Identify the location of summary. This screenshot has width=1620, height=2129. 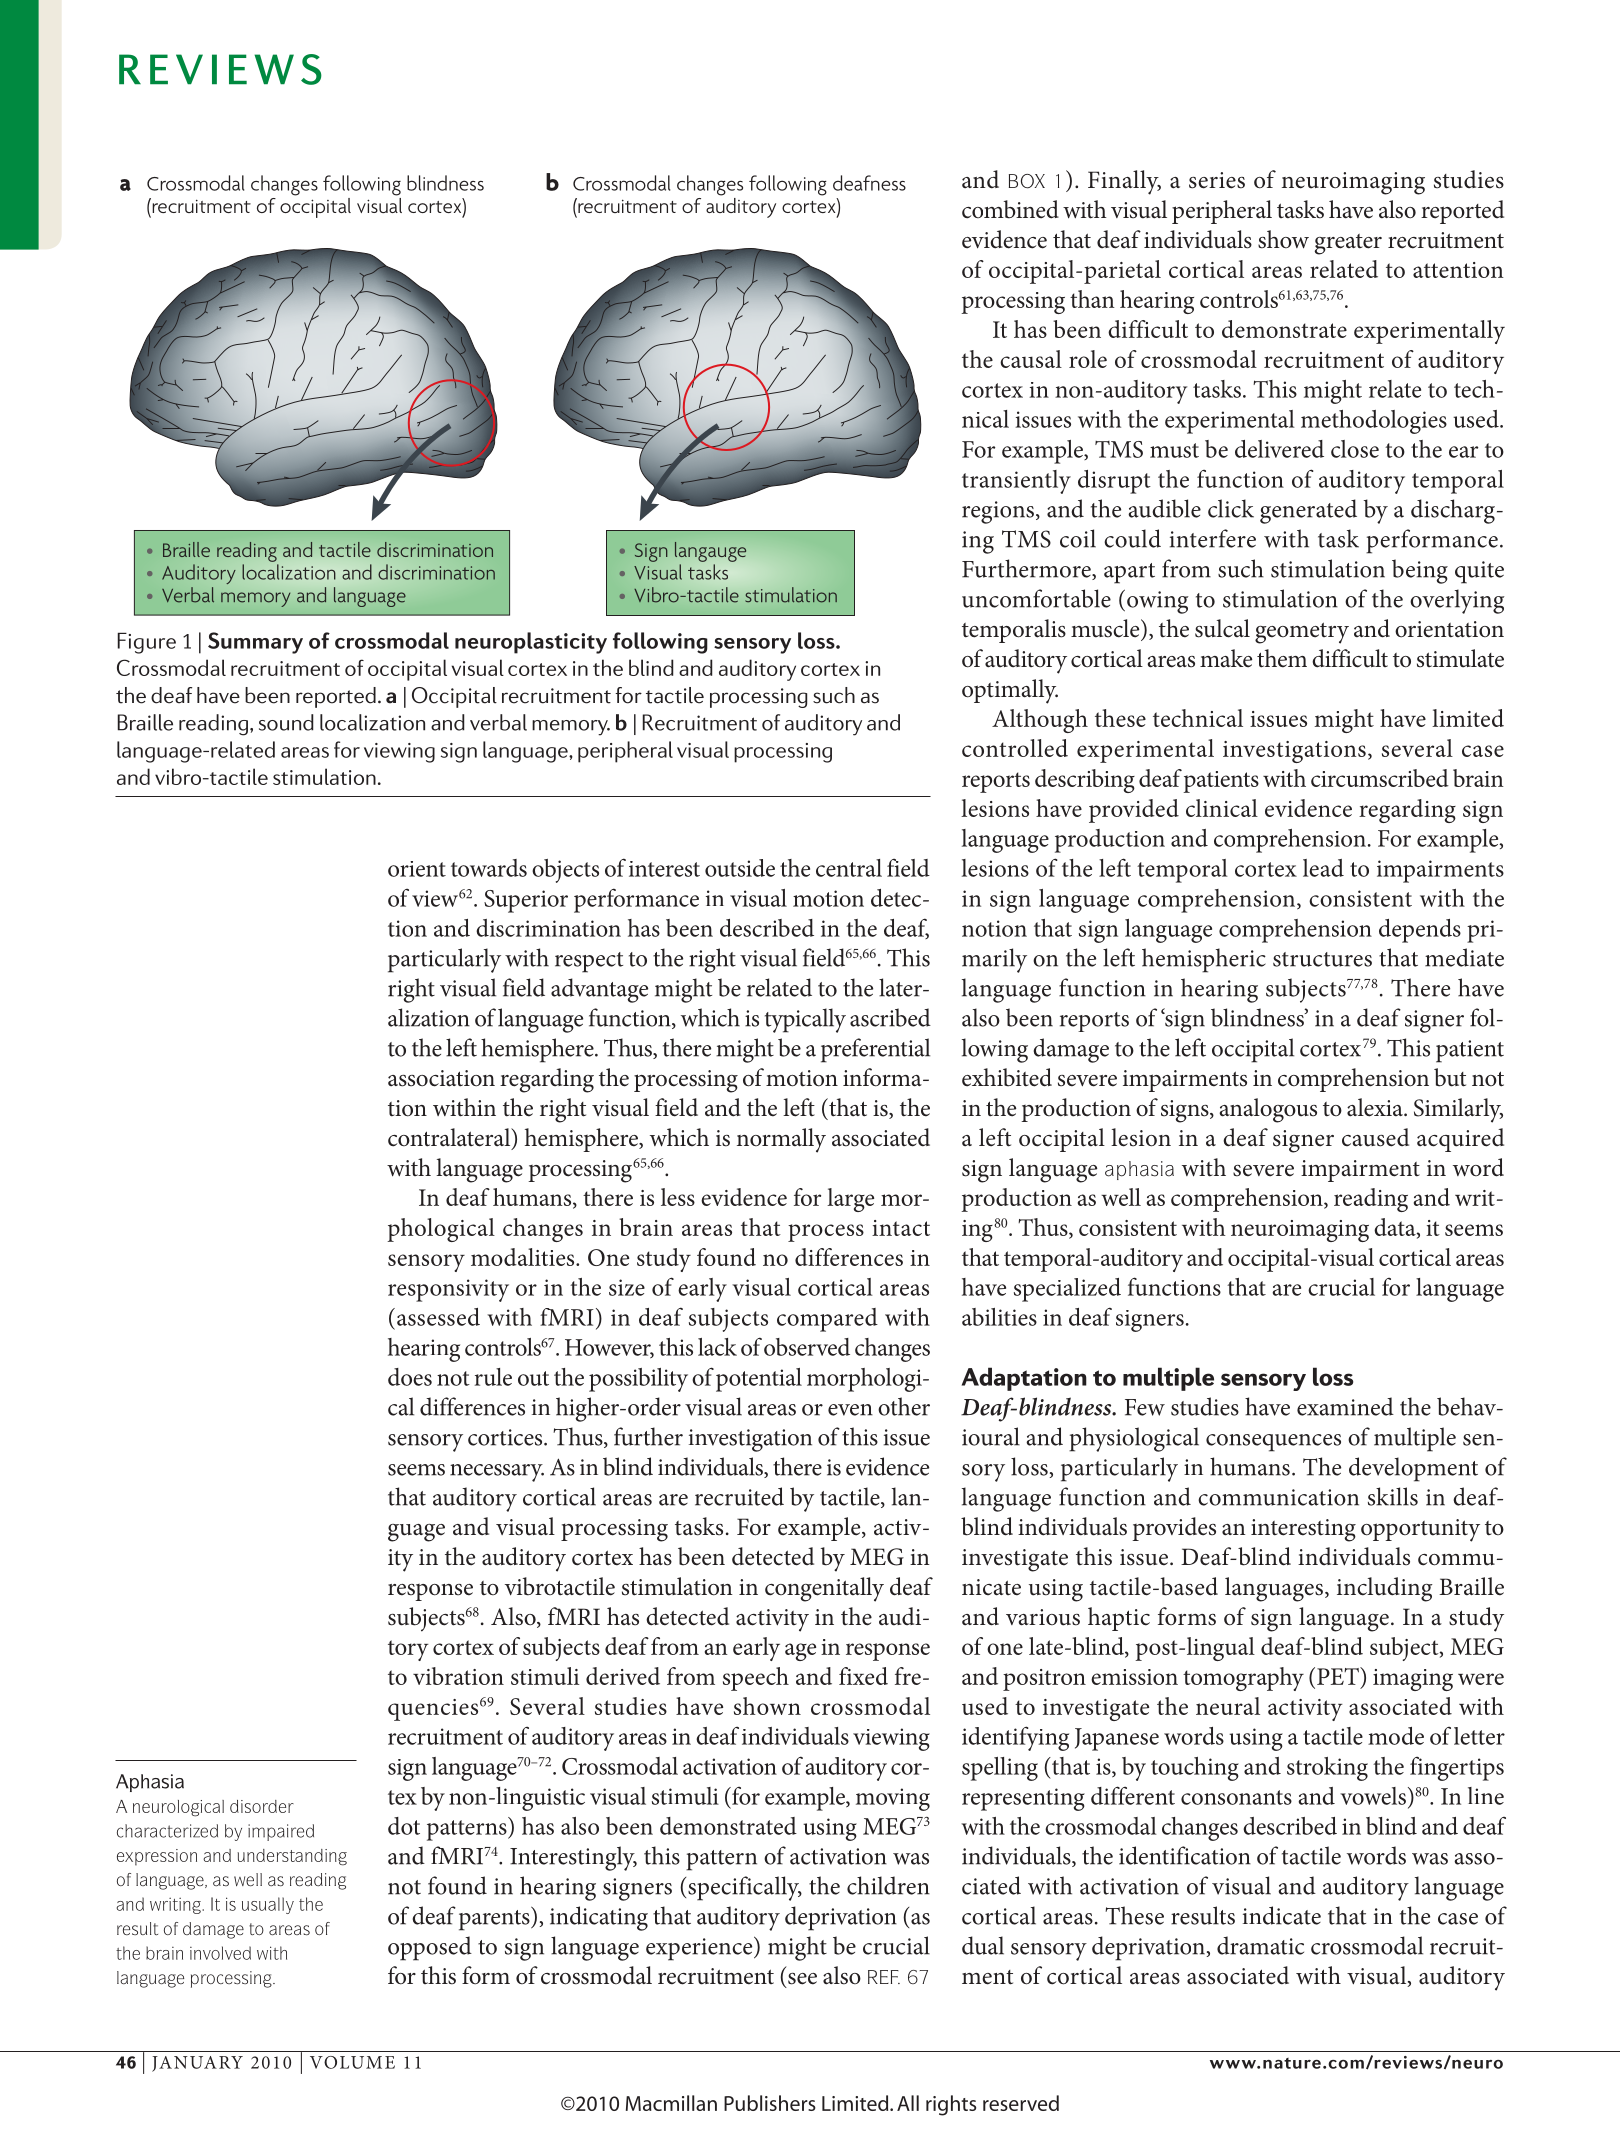
(255, 643).
